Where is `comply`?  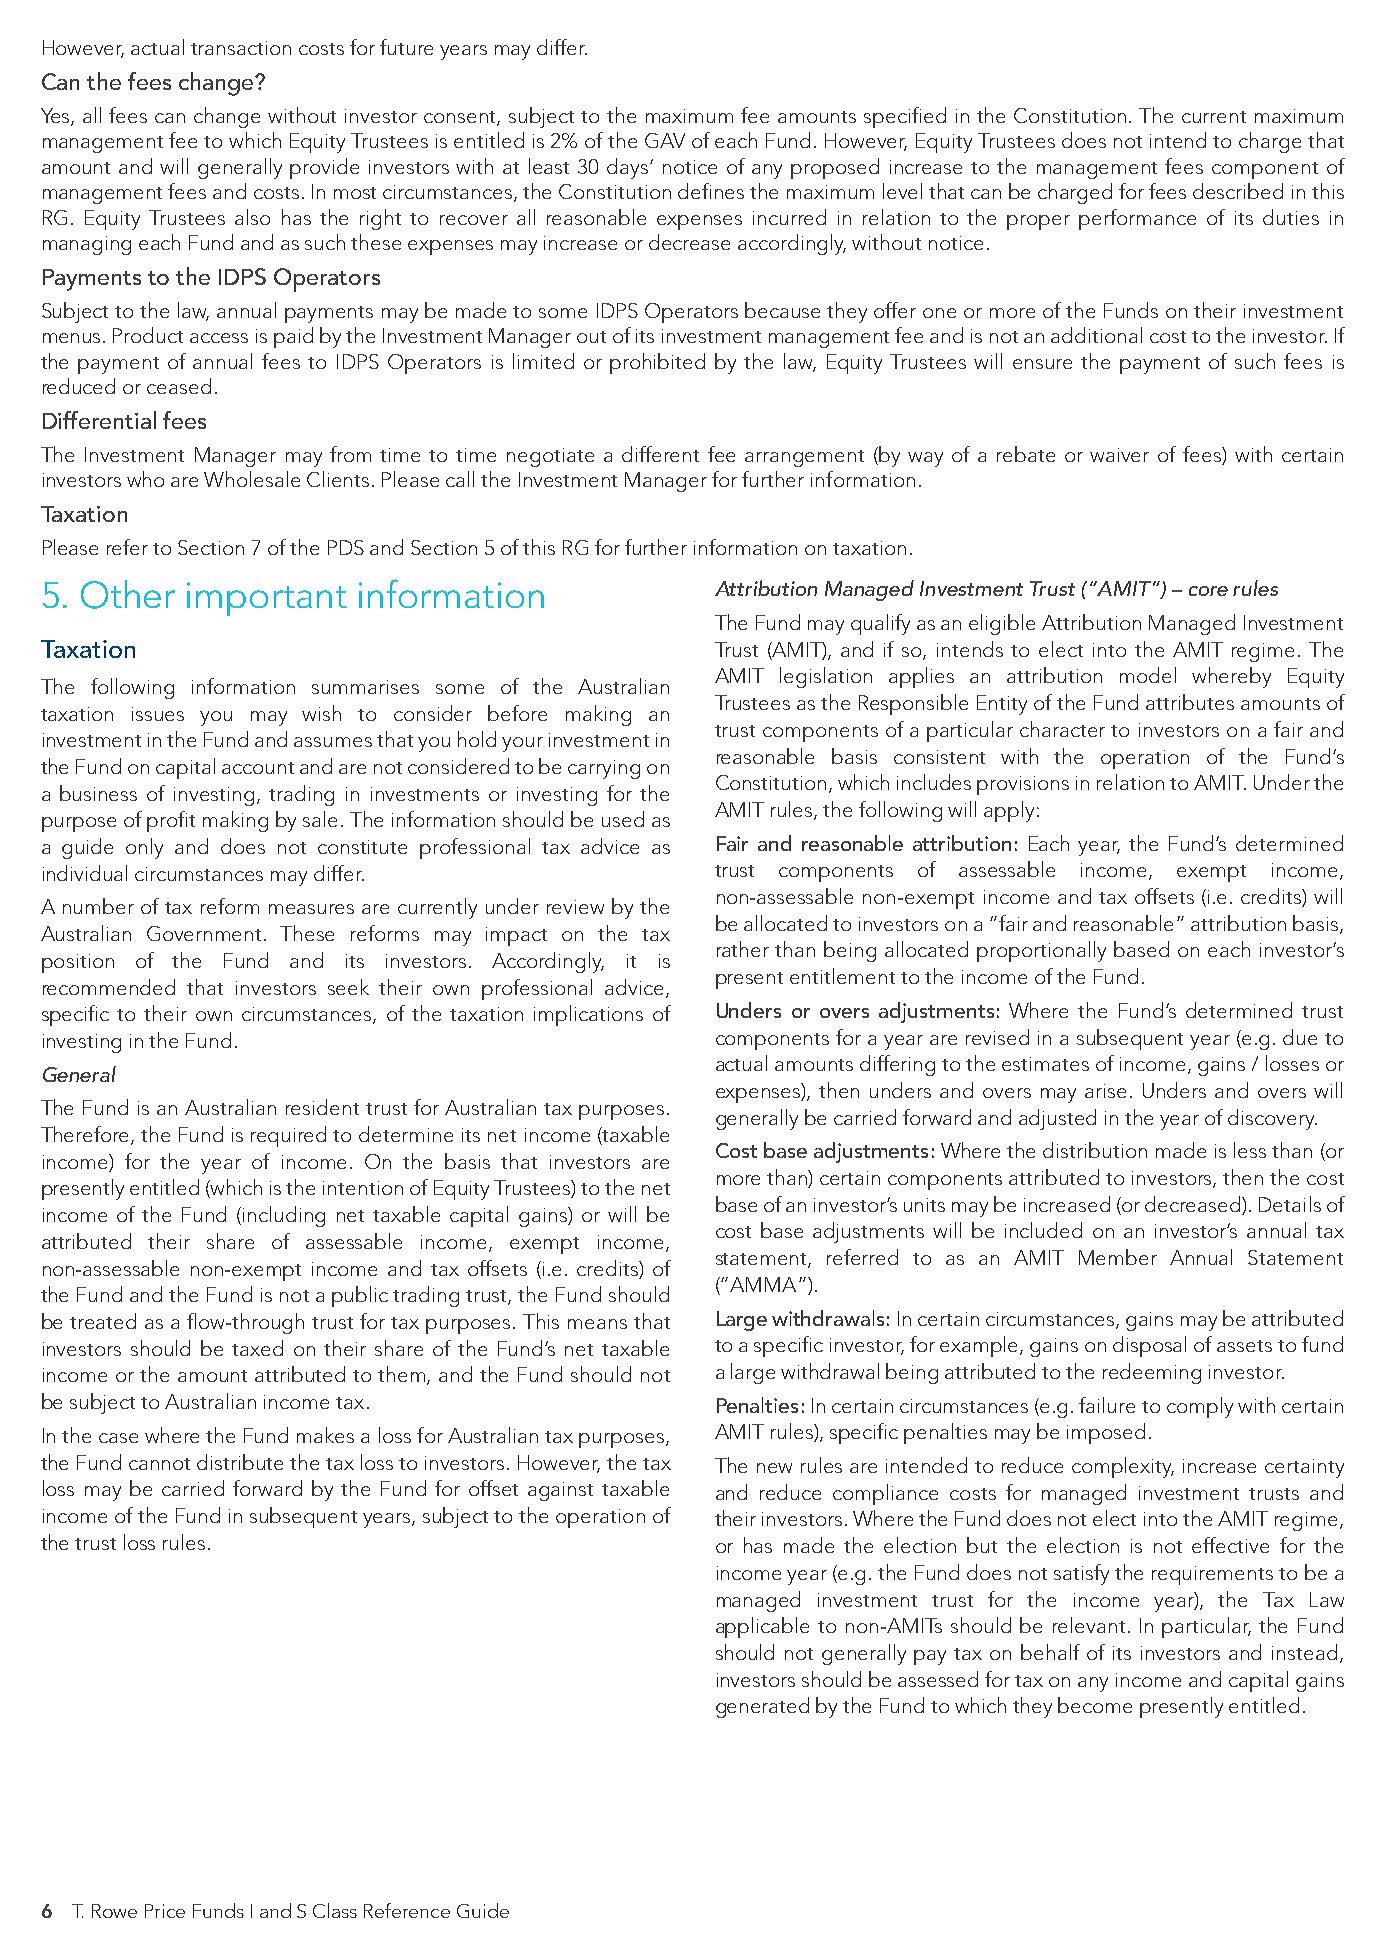
comply is located at coordinates (1200, 1407).
